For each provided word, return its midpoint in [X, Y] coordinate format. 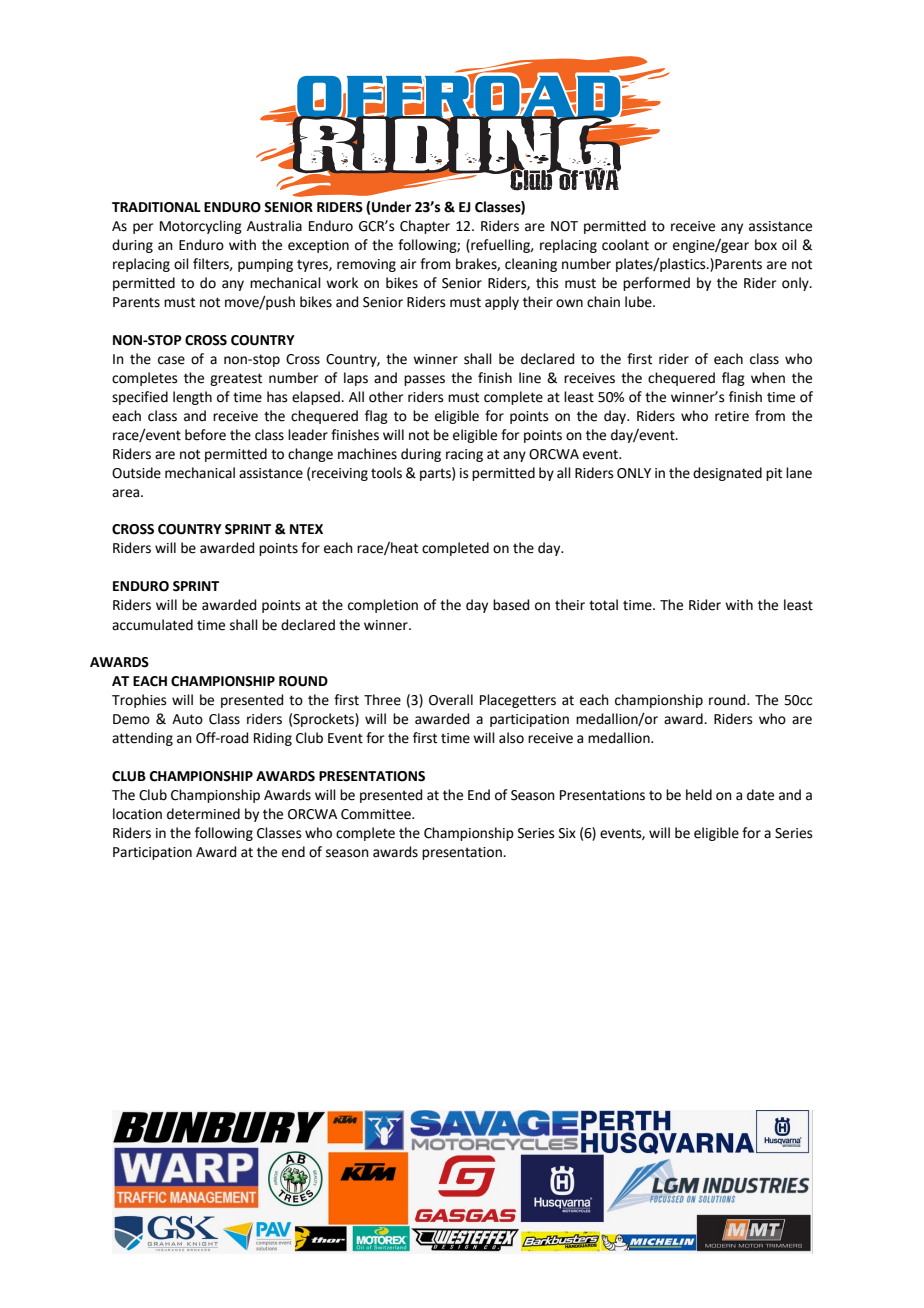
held [699, 795]
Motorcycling [201, 227]
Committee [377, 814]
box [766, 245]
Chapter [425, 227]
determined [203, 814]
